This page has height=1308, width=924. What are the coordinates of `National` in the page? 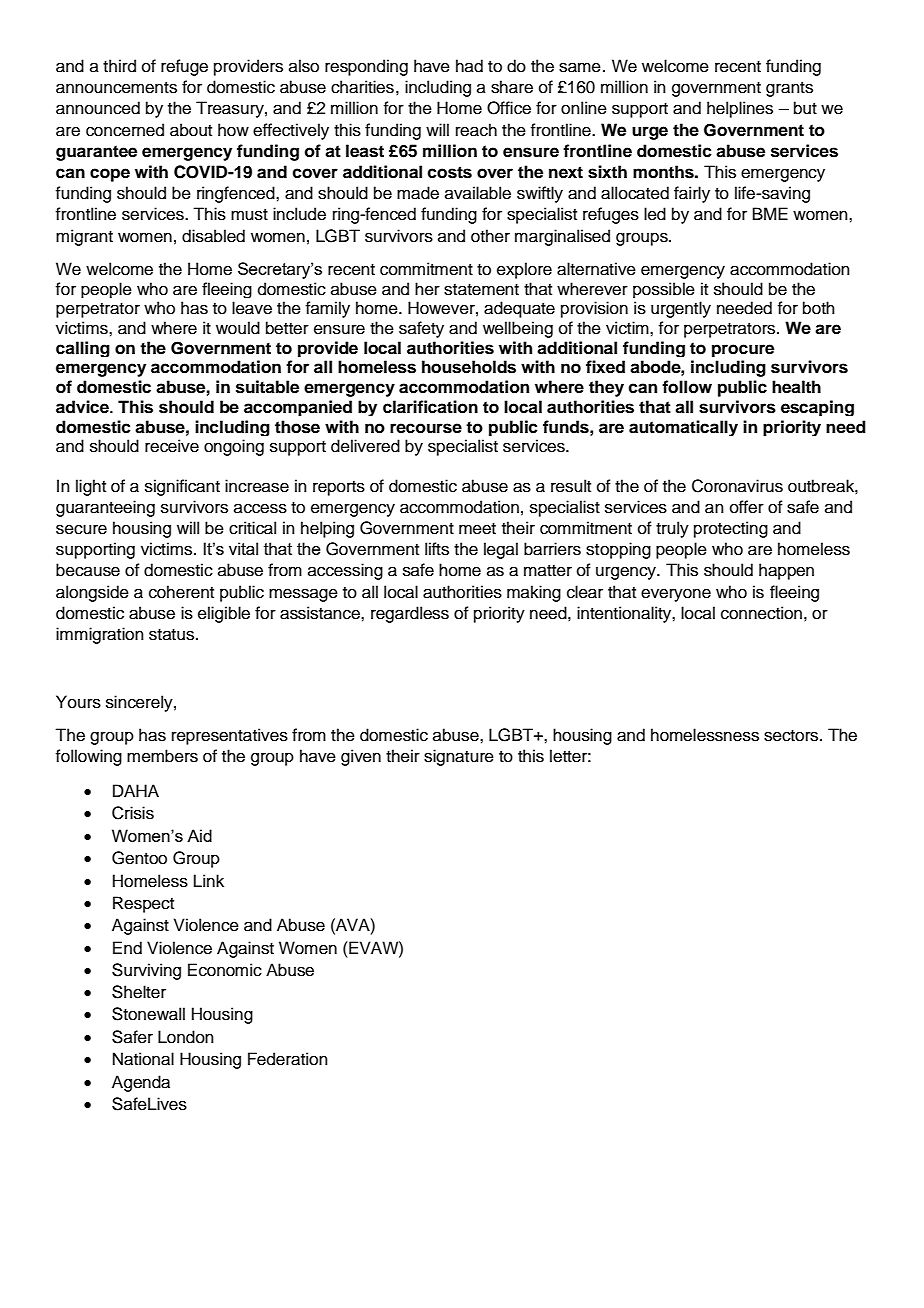 It's located at (143, 1059).
